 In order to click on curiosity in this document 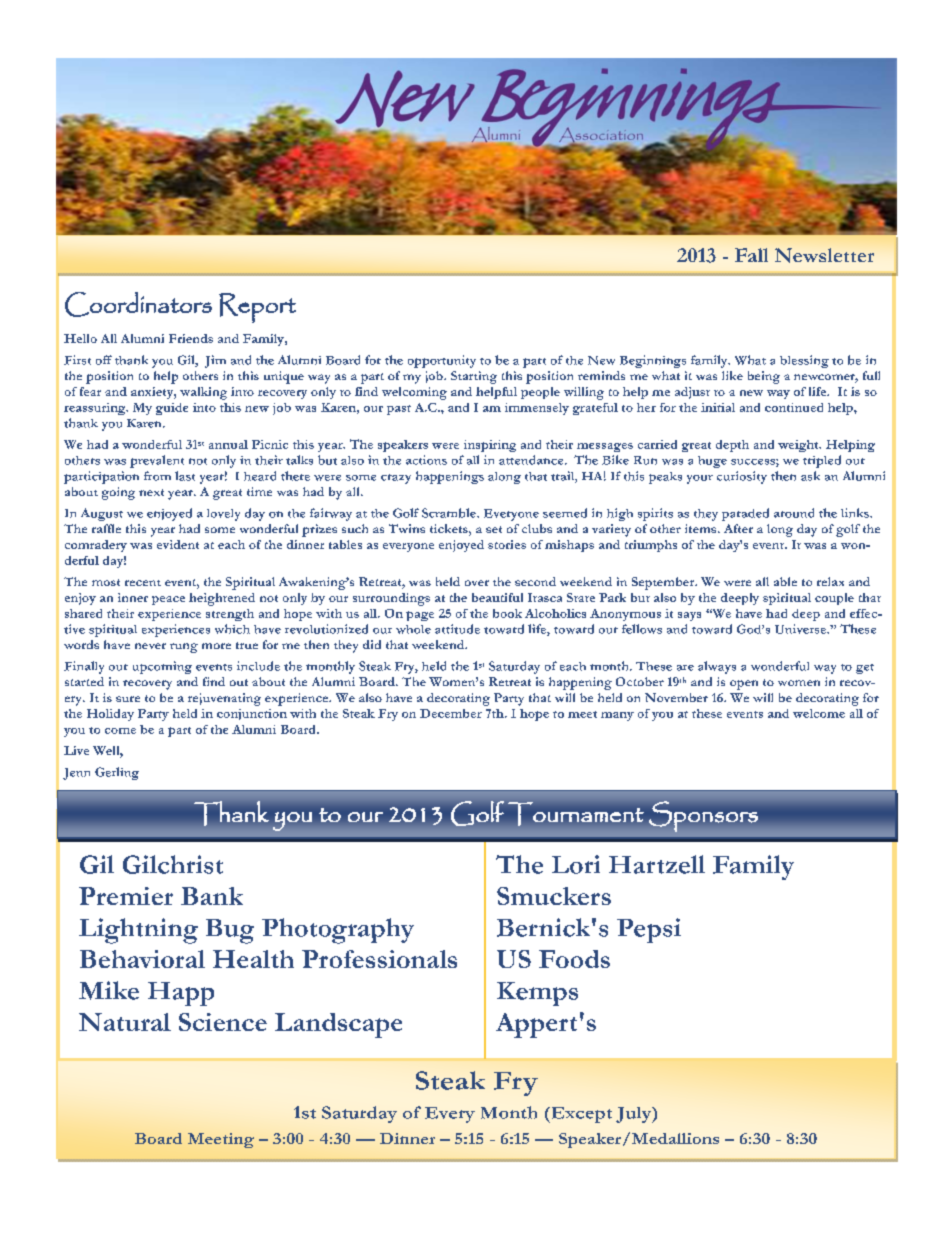, I will do `click(742, 477)`.
